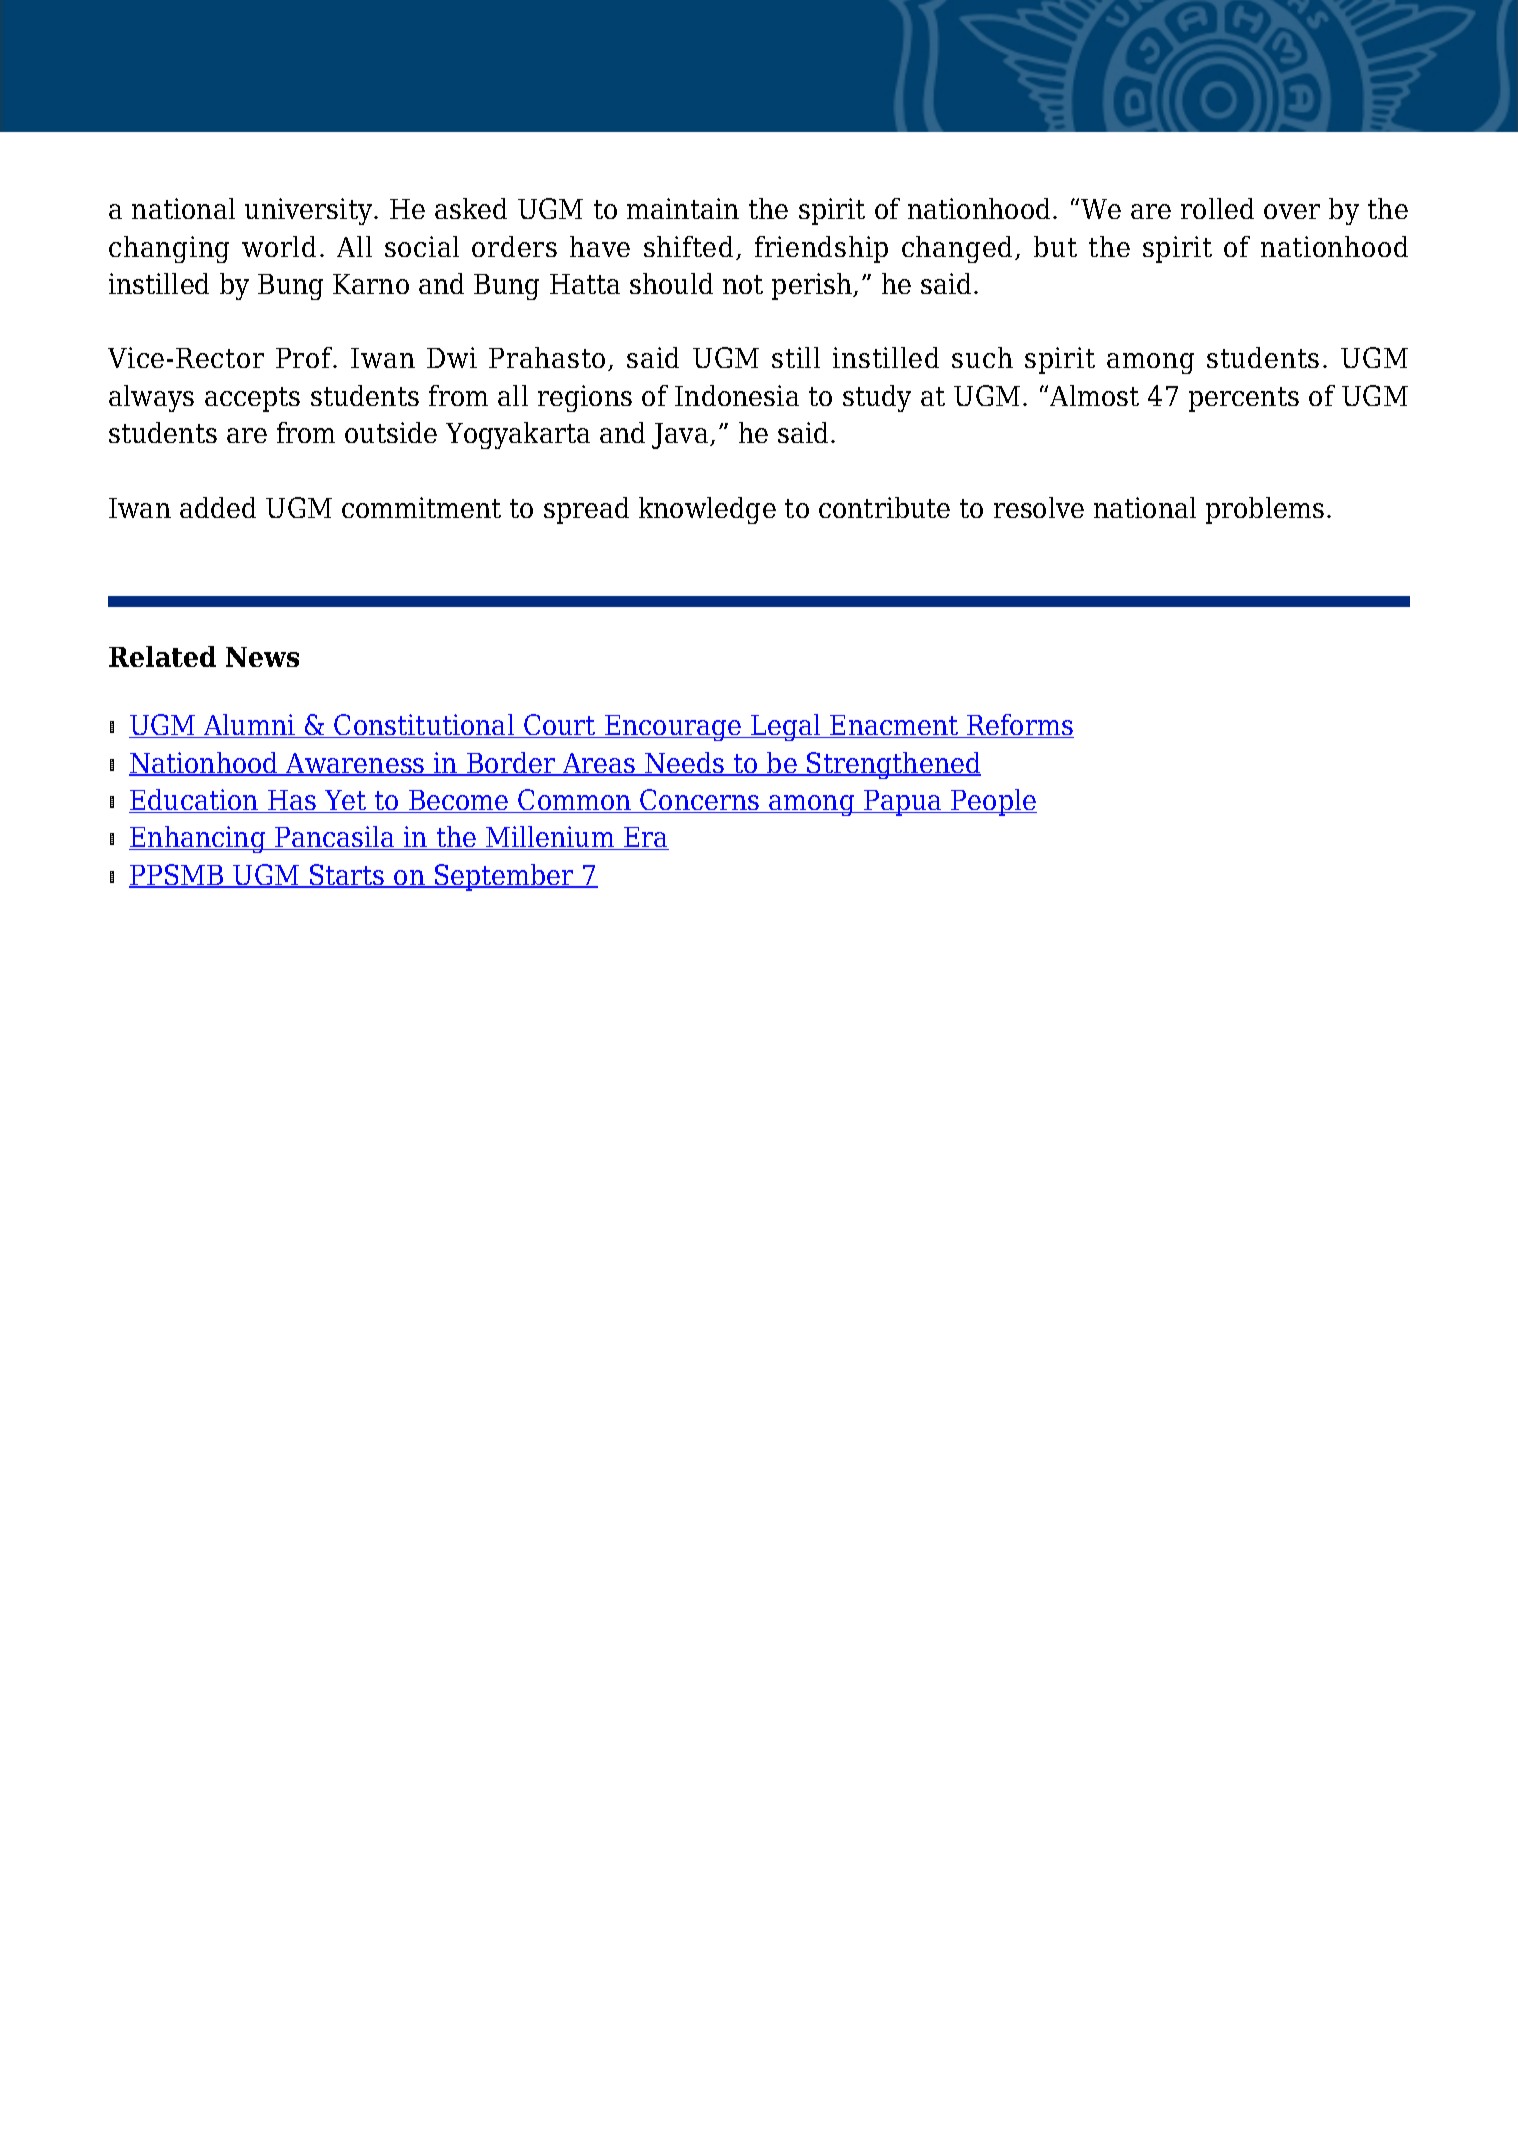  Describe the element at coordinates (218, 507) in the screenshot. I see `added` at that location.
